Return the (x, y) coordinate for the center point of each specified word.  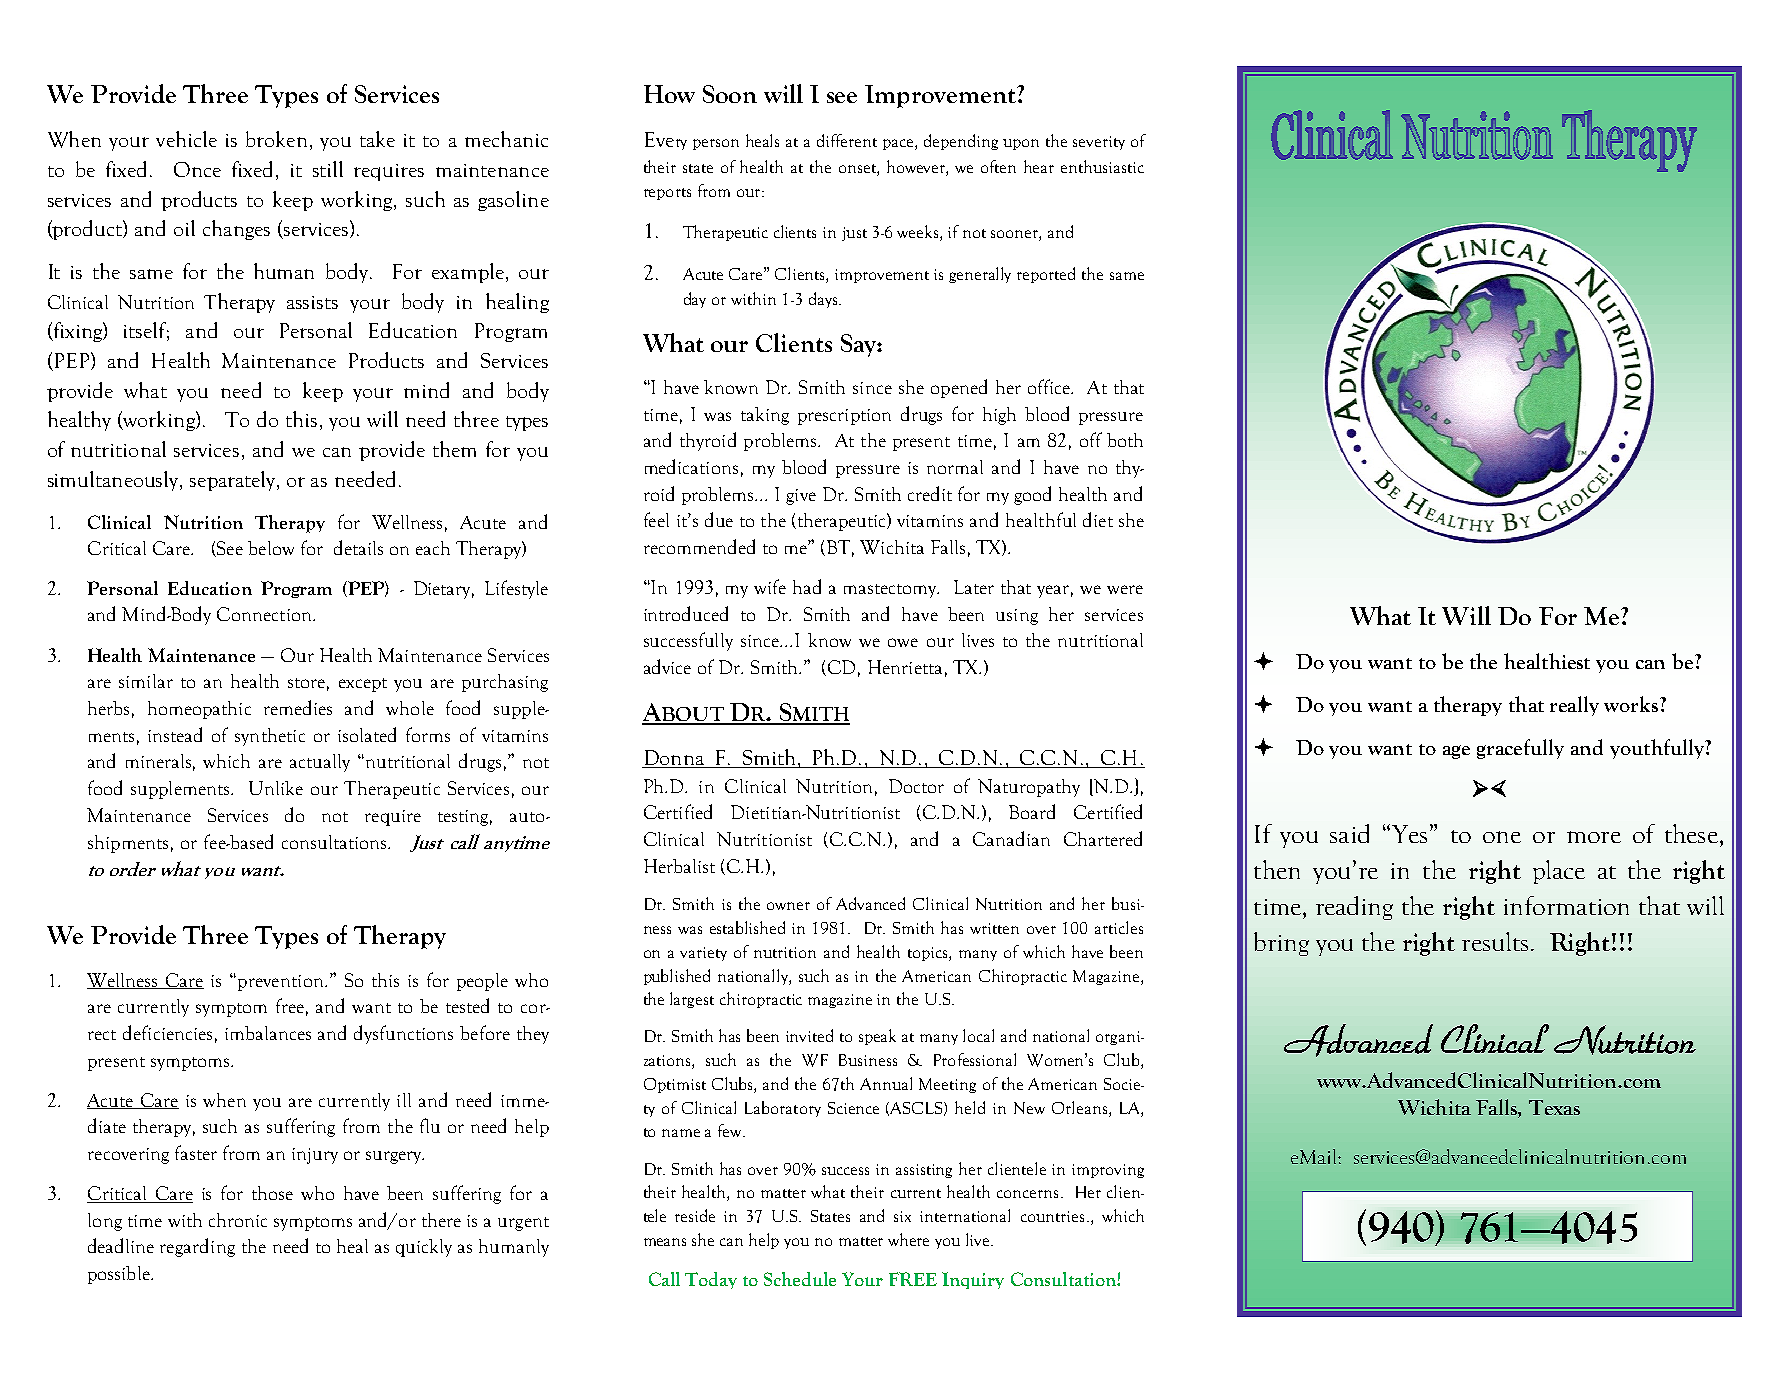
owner (788, 906)
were (1125, 589)
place (1559, 872)
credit (930, 493)
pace (899, 144)
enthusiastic (1102, 166)
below (271, 548)
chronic (238, 1220)
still (328, 169)
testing (465, 818)
